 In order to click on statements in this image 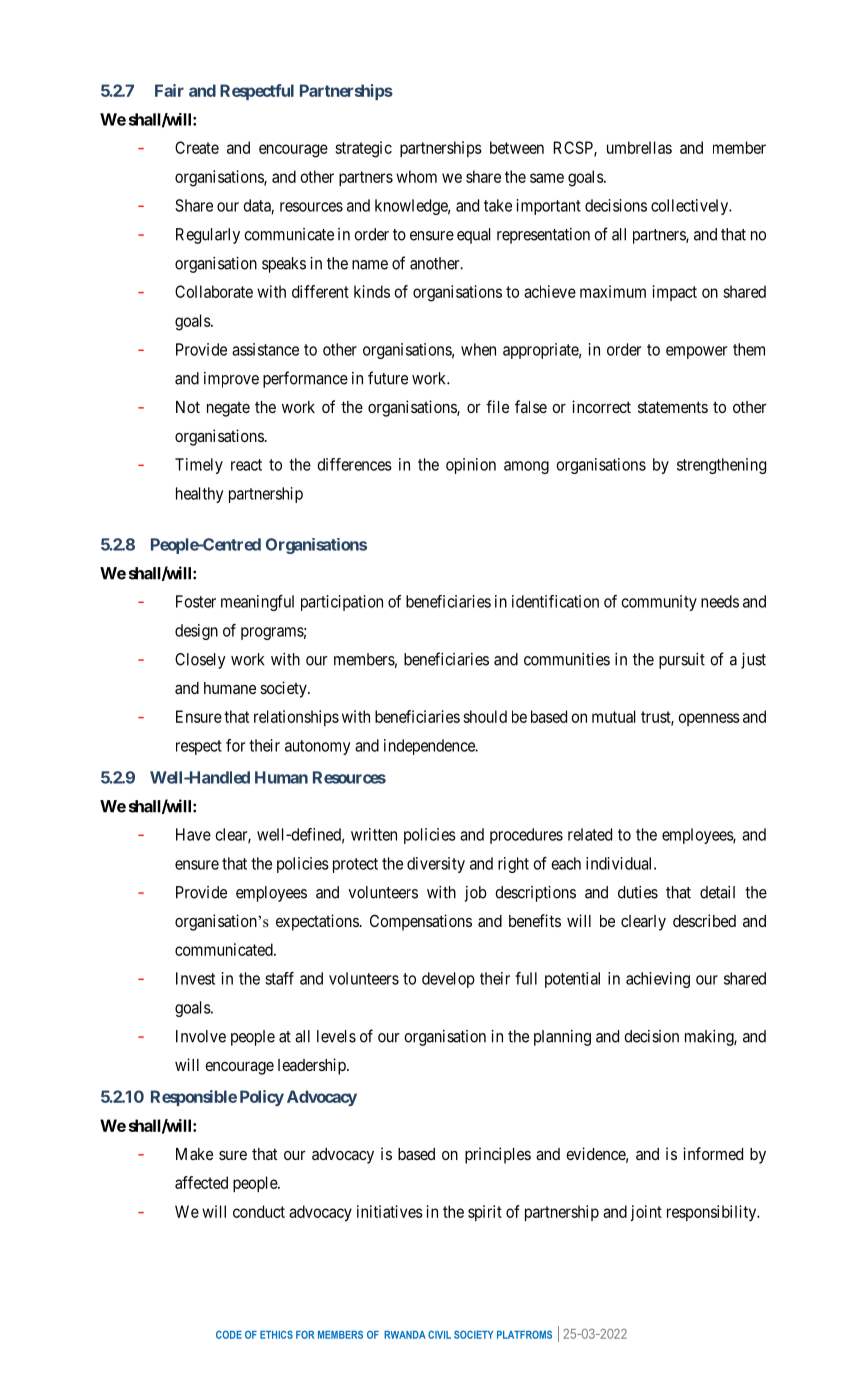, I will do `click(673, 407)`.
